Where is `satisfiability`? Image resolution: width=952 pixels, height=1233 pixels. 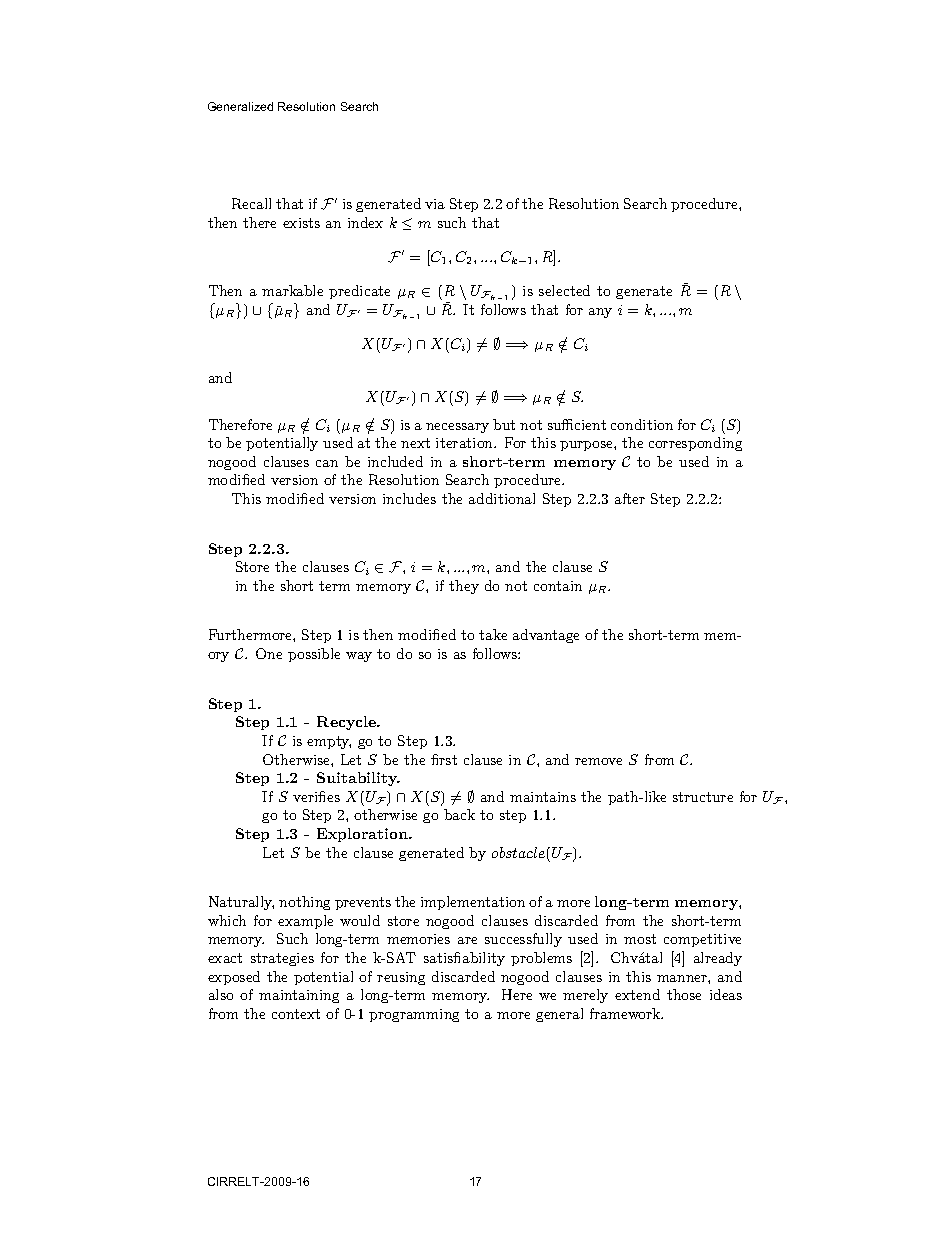 satisfiability is located at coordinates (464, 959).
